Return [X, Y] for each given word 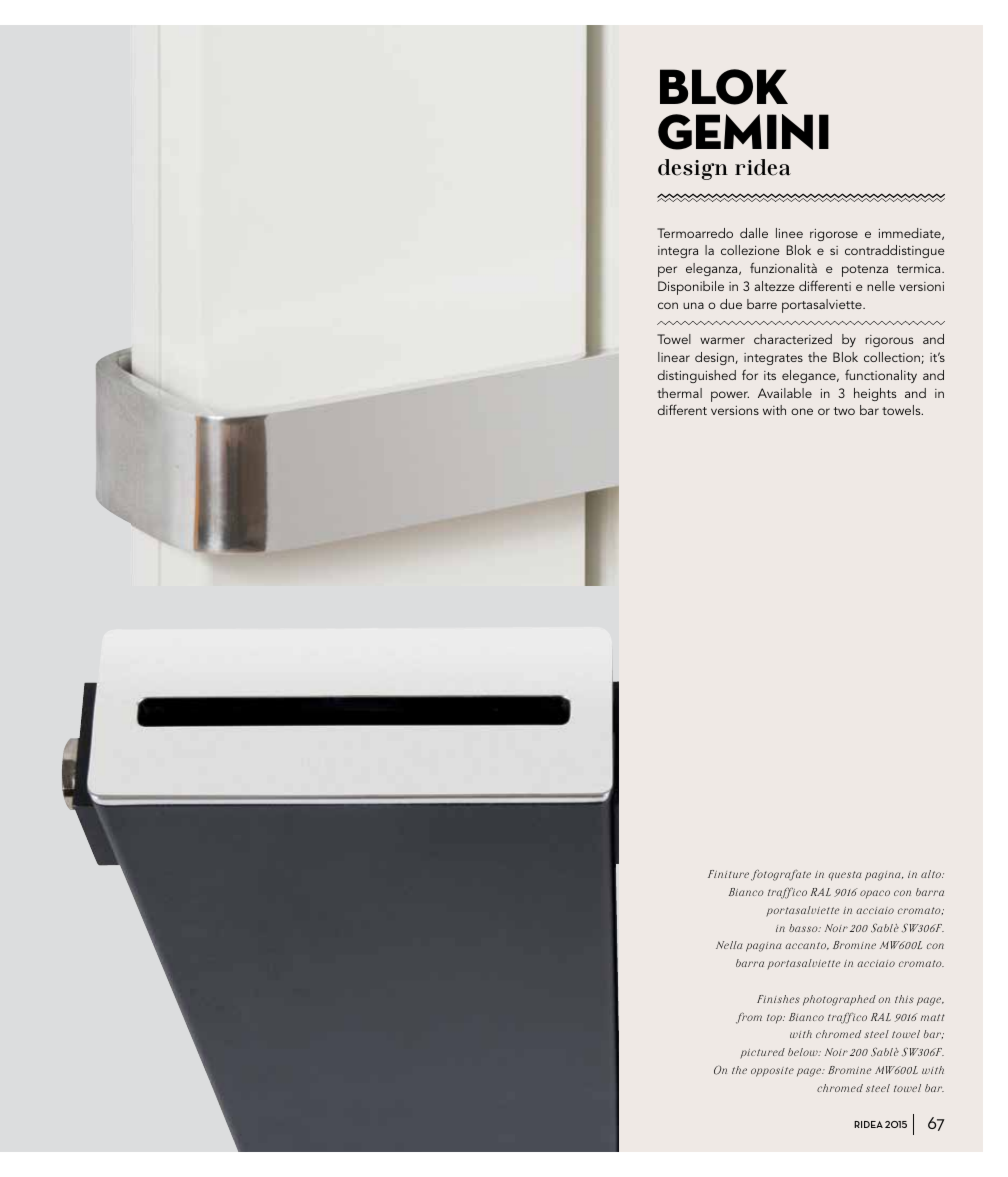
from [749, 1018]
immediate [911, 234]
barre [762, 304]
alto [932, 874]
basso [804, 928]
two [844, 411]
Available [785, 393]
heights [875, 394]
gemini [743, 132]
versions [735, 410]
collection [893, 358]
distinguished [697, 376]
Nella [729, 945]
